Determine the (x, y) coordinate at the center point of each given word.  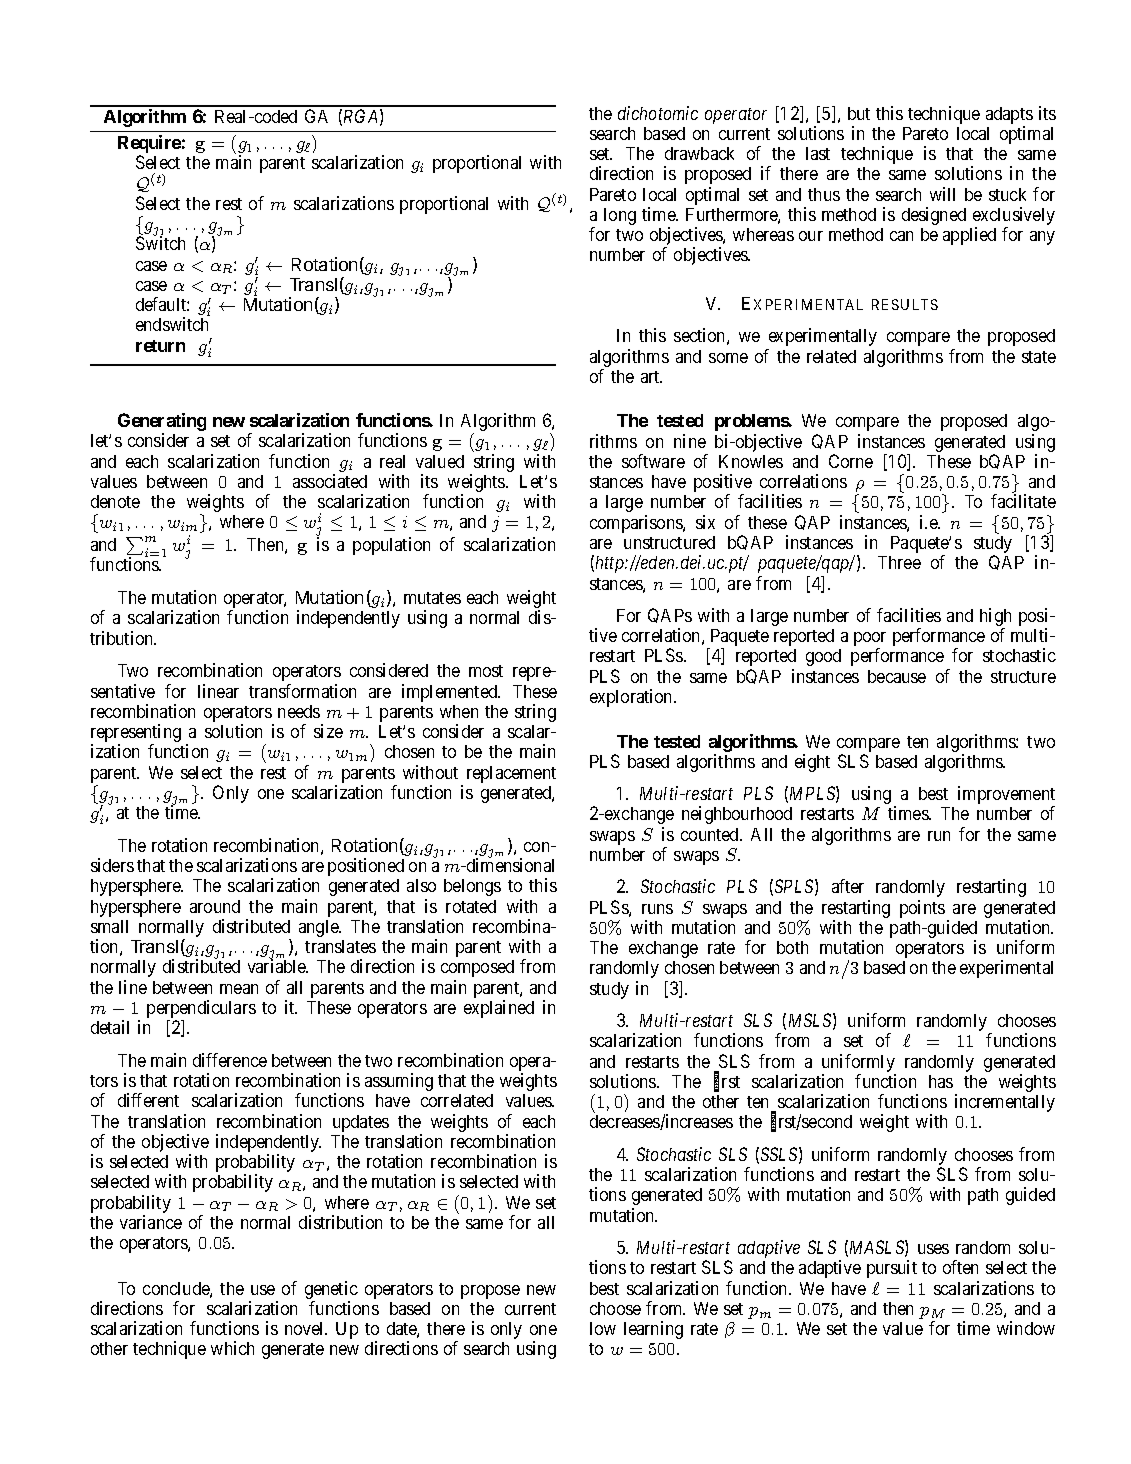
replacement (511, 774)
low (603, 1328)
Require (149, 145)
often (960, 1267)
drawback (699, 153)
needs (299, 711)
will (942, 194)
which (232, 1348)
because (897, 676)
